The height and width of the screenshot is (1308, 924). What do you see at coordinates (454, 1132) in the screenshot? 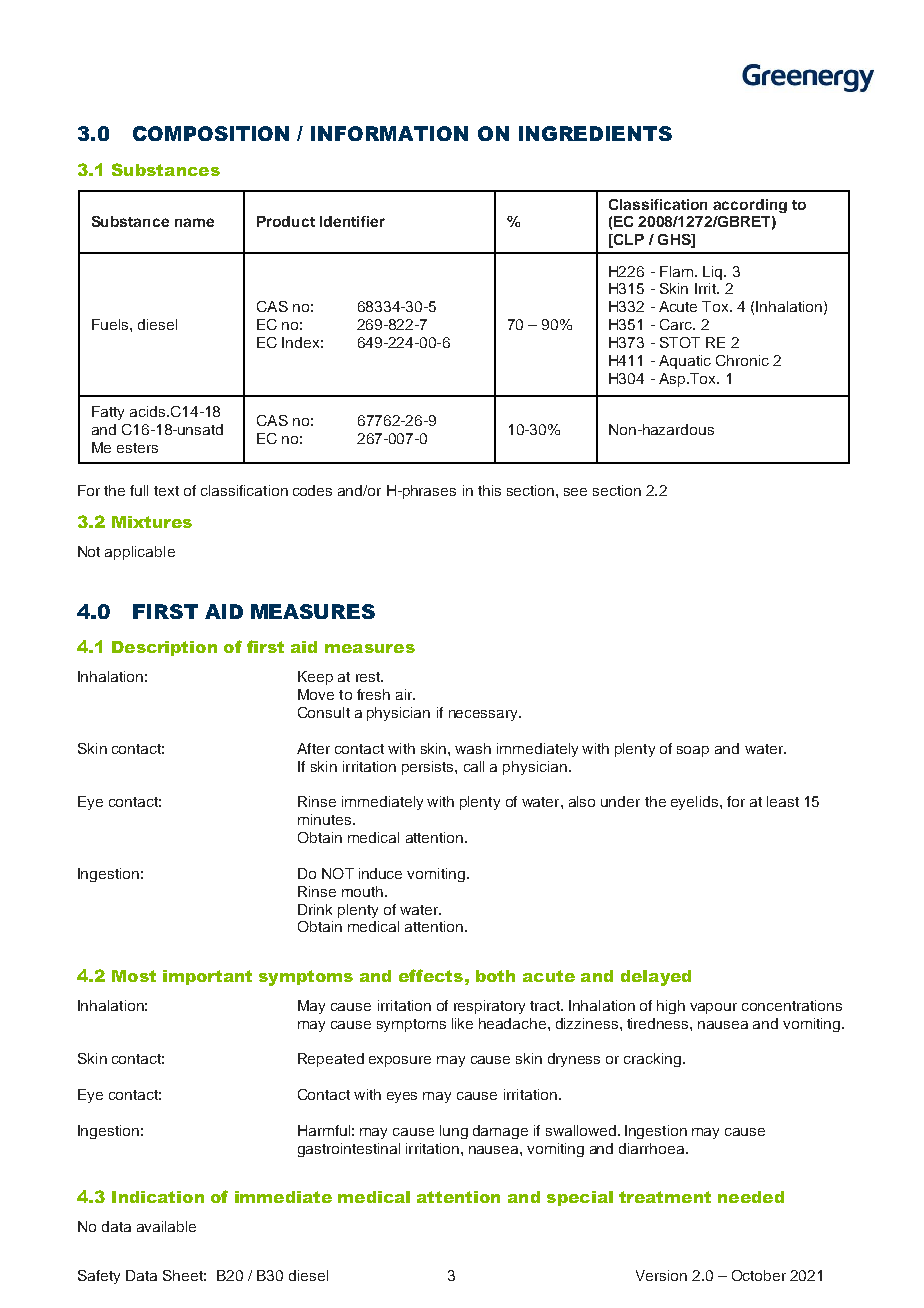
I see `lung` at bounding box center [454, 1132].
